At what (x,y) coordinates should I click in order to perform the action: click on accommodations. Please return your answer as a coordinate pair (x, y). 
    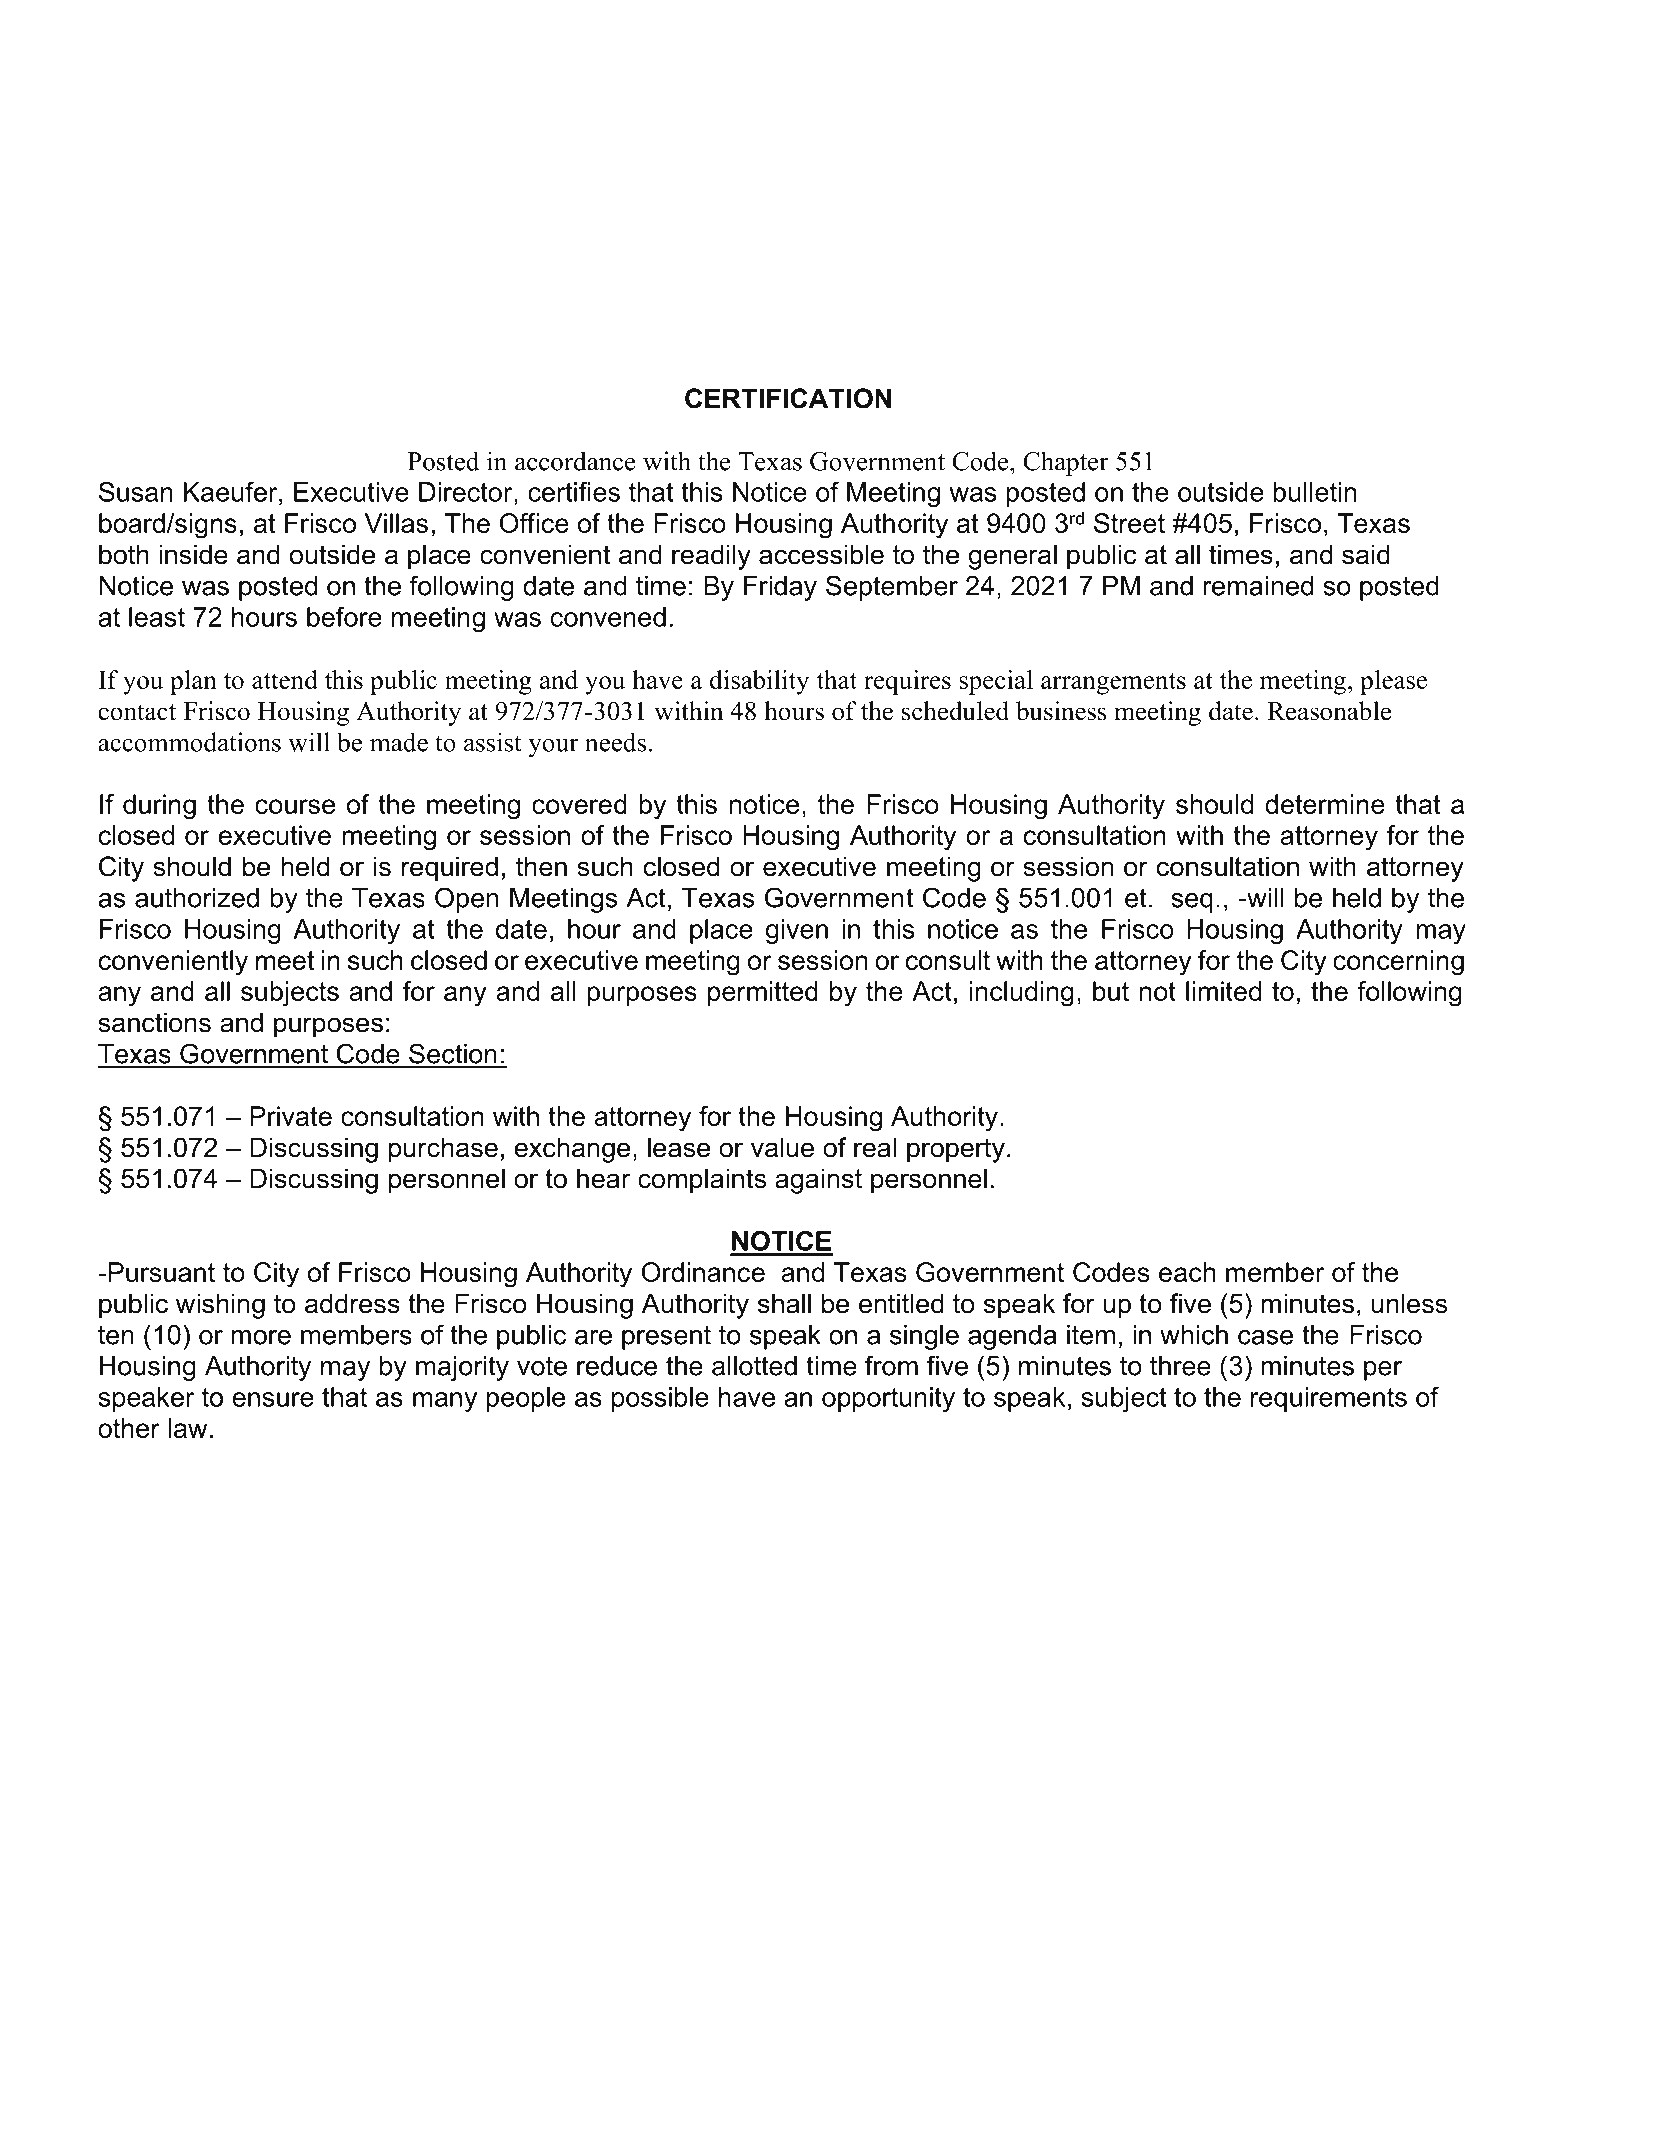
    Looking at the image, I should click on (189, 742).
